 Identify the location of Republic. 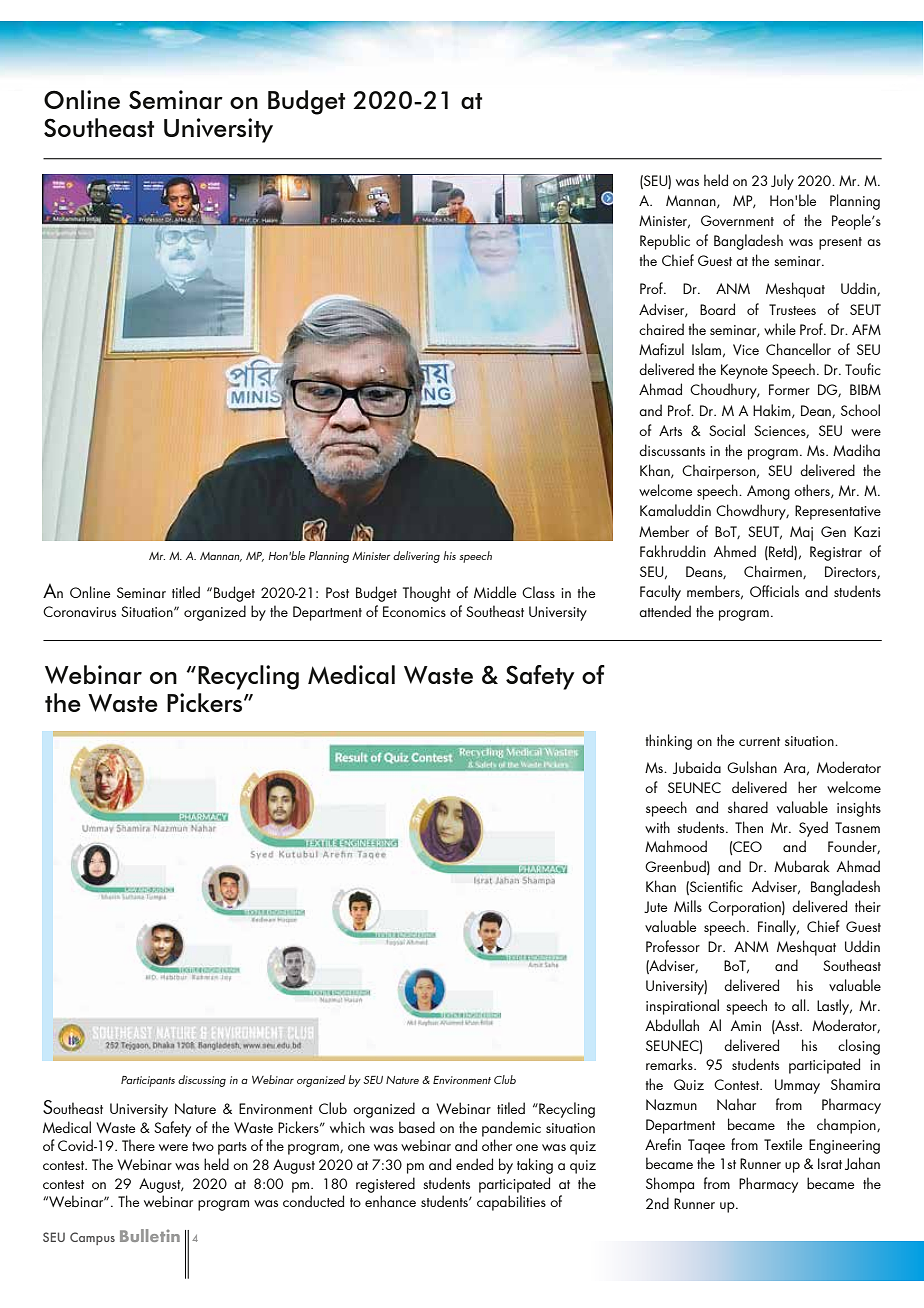
(665, 242).
